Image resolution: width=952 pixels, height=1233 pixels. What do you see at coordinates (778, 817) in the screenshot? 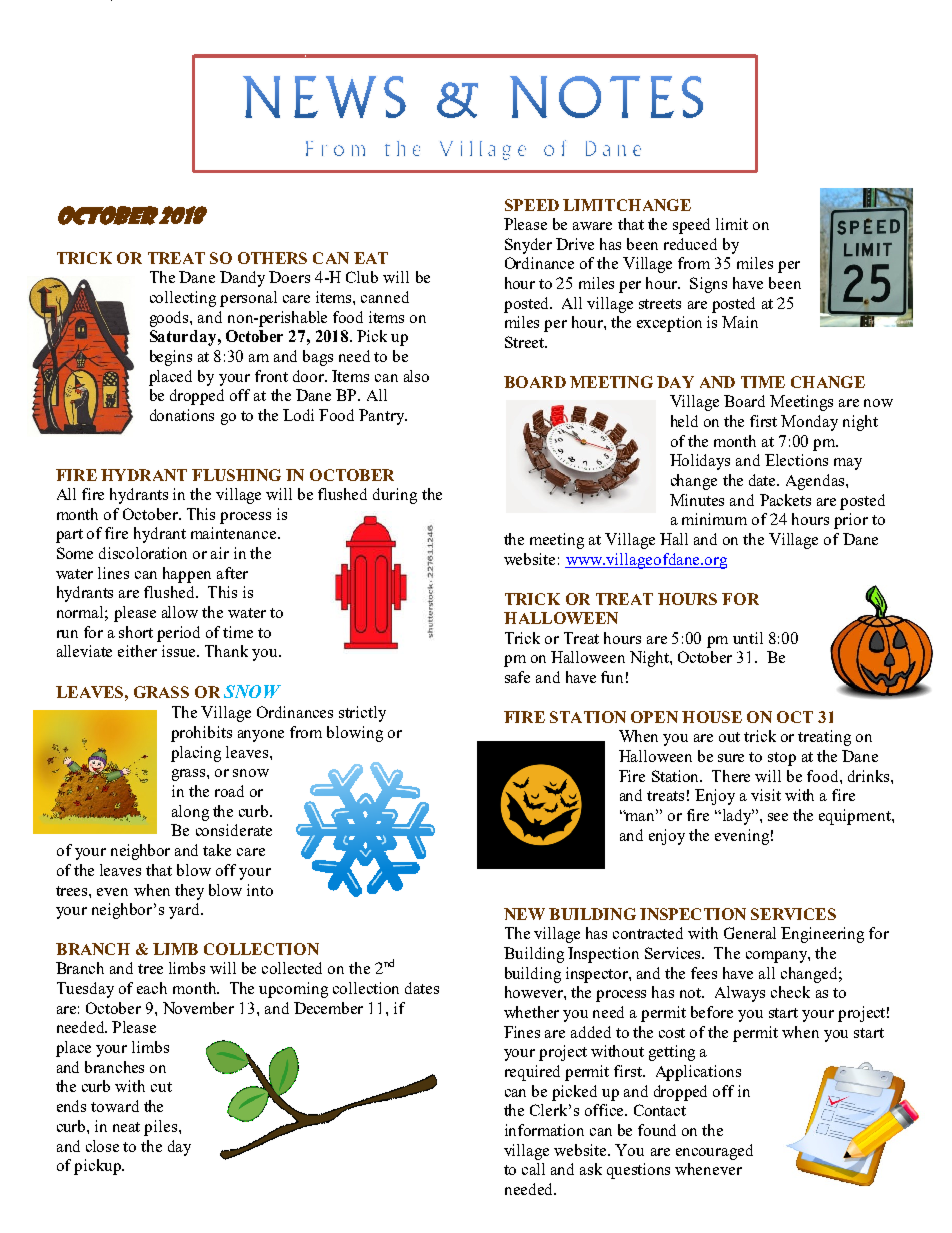
I see `see` at bounding box center [778, 817].
